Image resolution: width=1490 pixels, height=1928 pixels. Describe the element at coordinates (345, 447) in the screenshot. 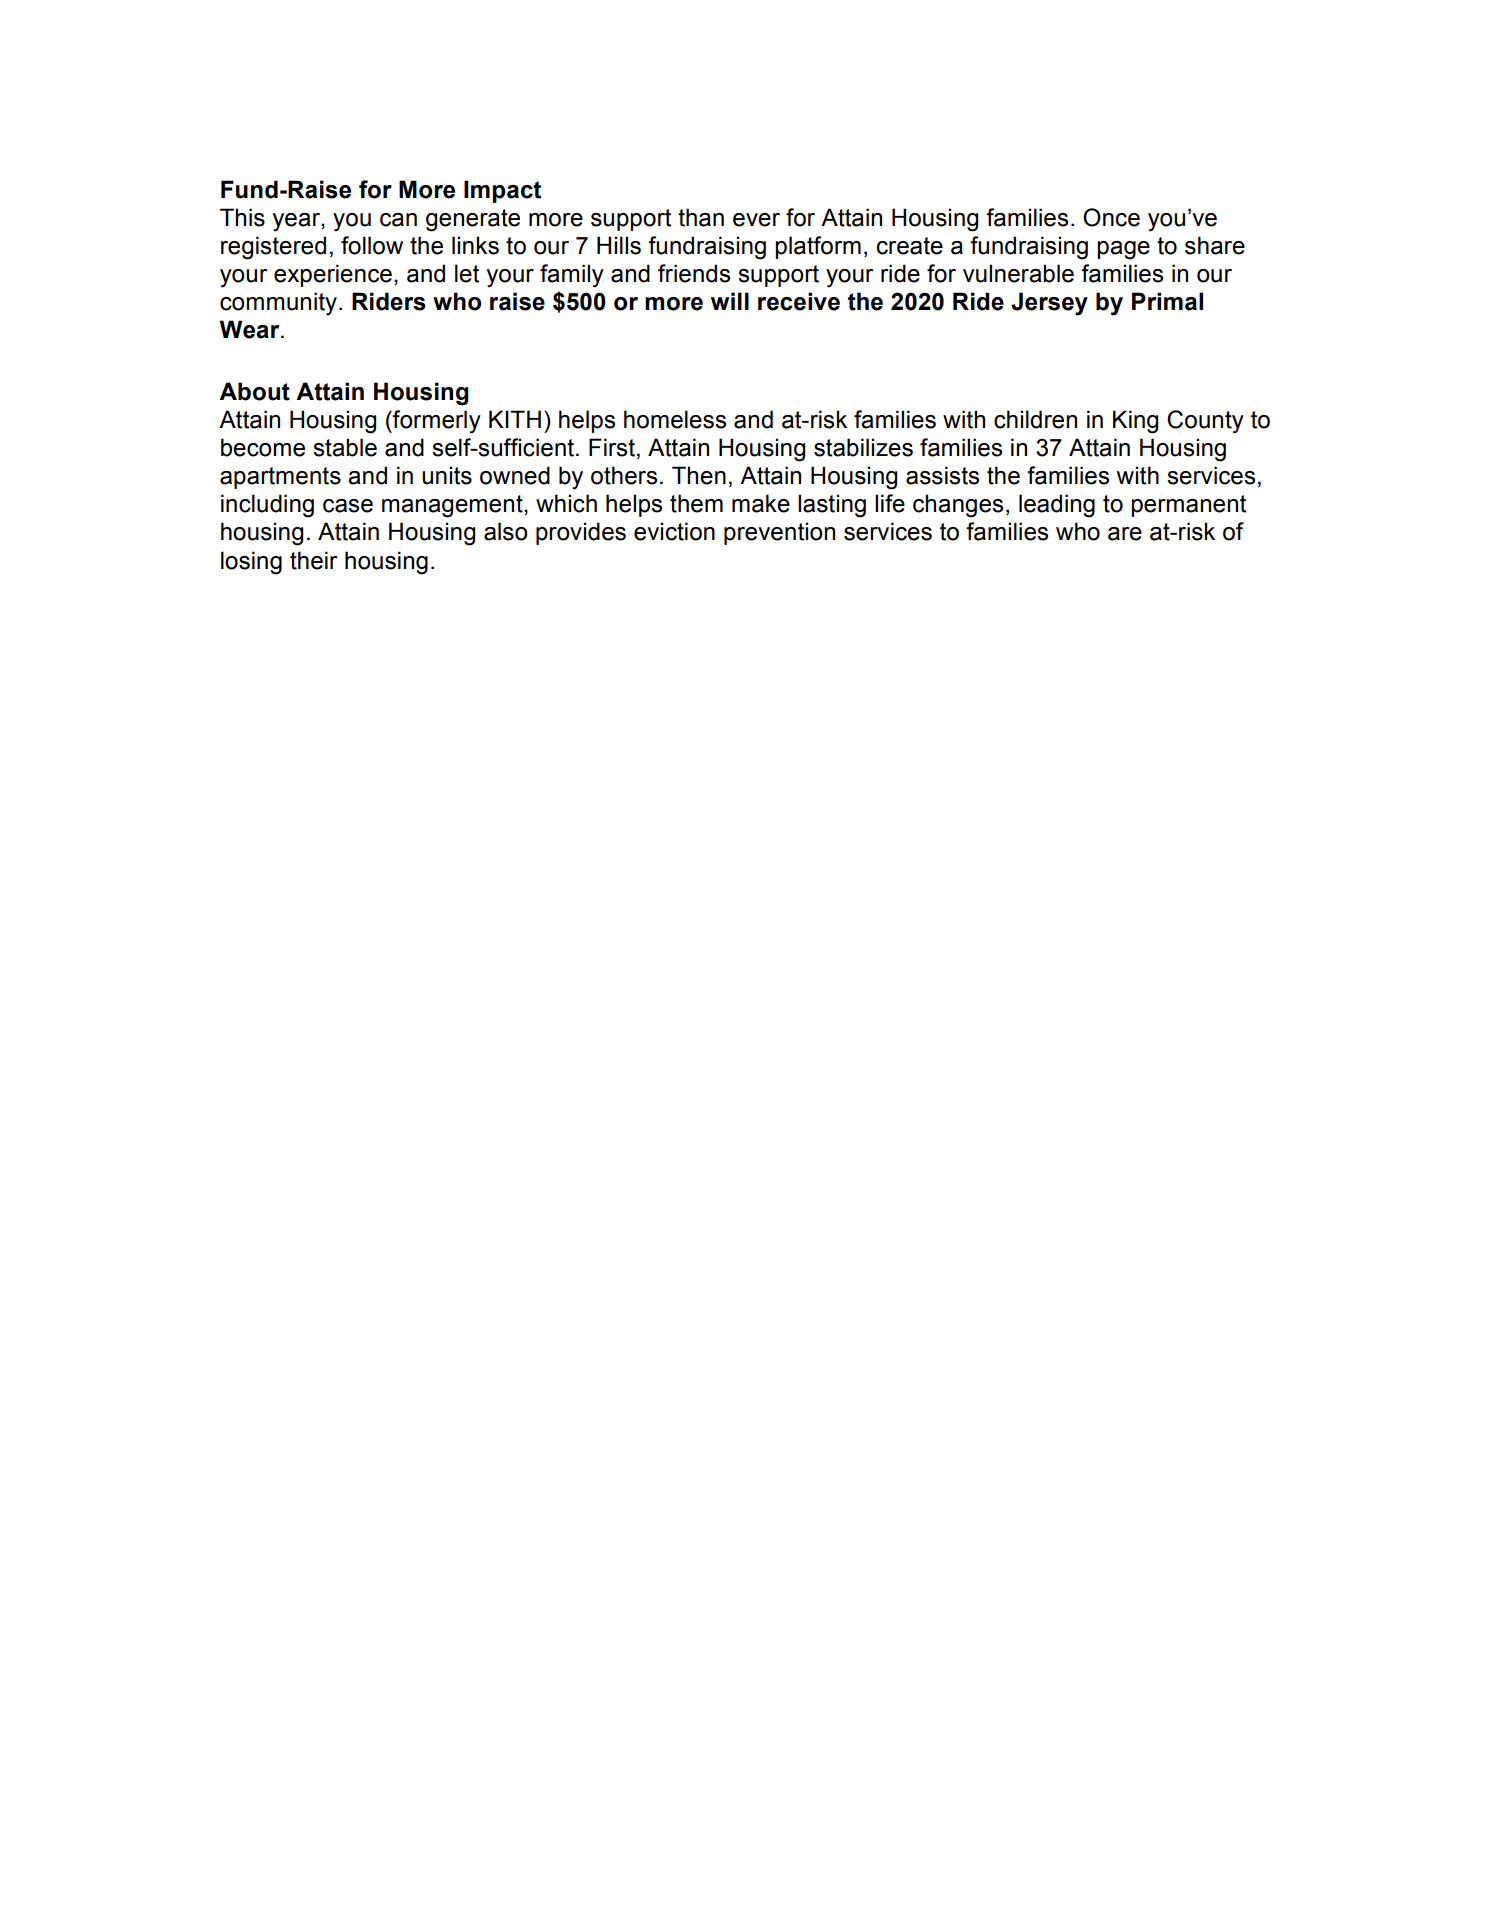

I see `stable` at that location.
